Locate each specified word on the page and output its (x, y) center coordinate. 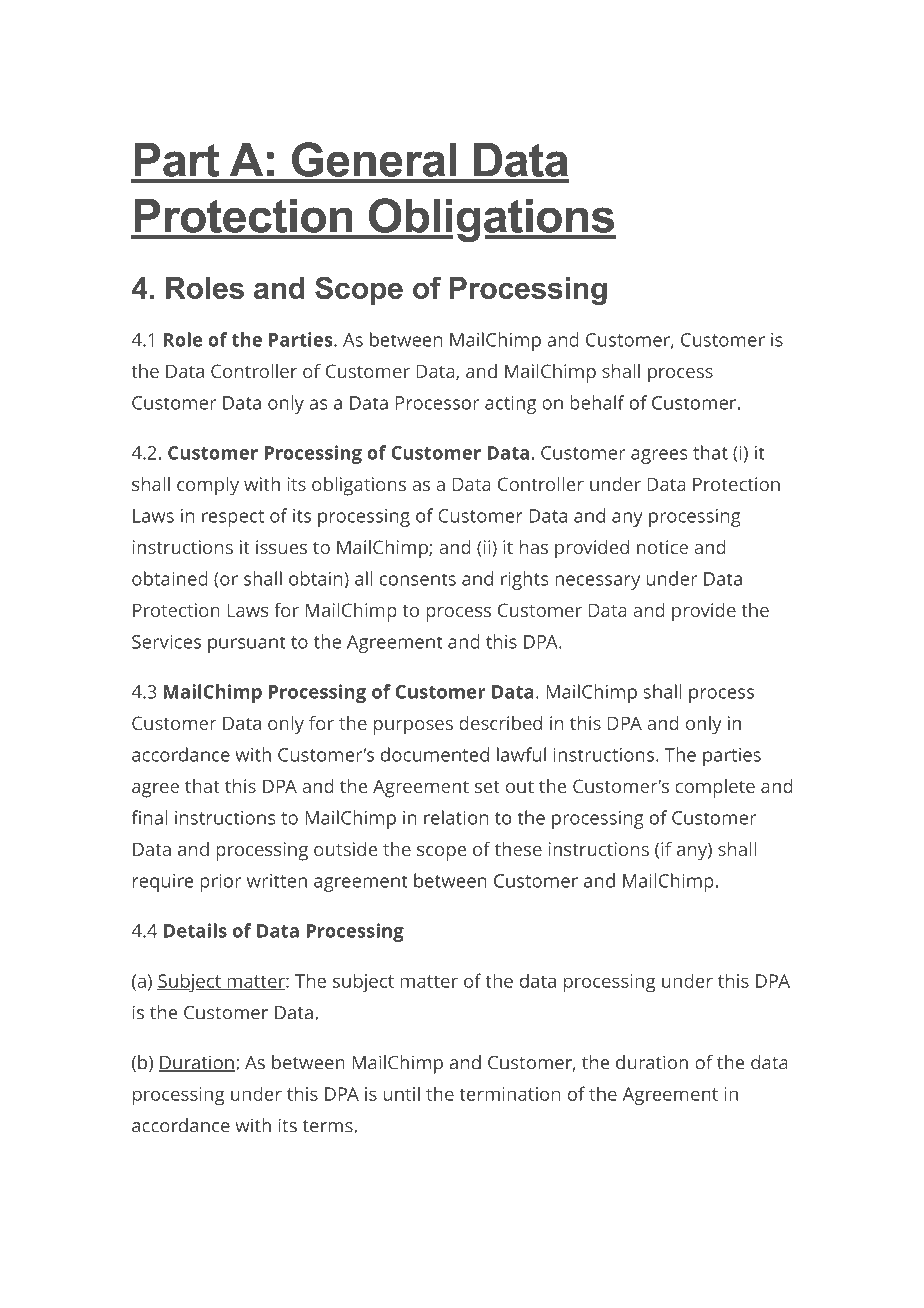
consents (418, 579)
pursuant (247, 644)
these (518, 849)
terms (329, 1126)
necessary (597, 582)
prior (220, 883)
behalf (597, 402)
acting (510, 405)
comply (208, 486)
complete (715, 788)
